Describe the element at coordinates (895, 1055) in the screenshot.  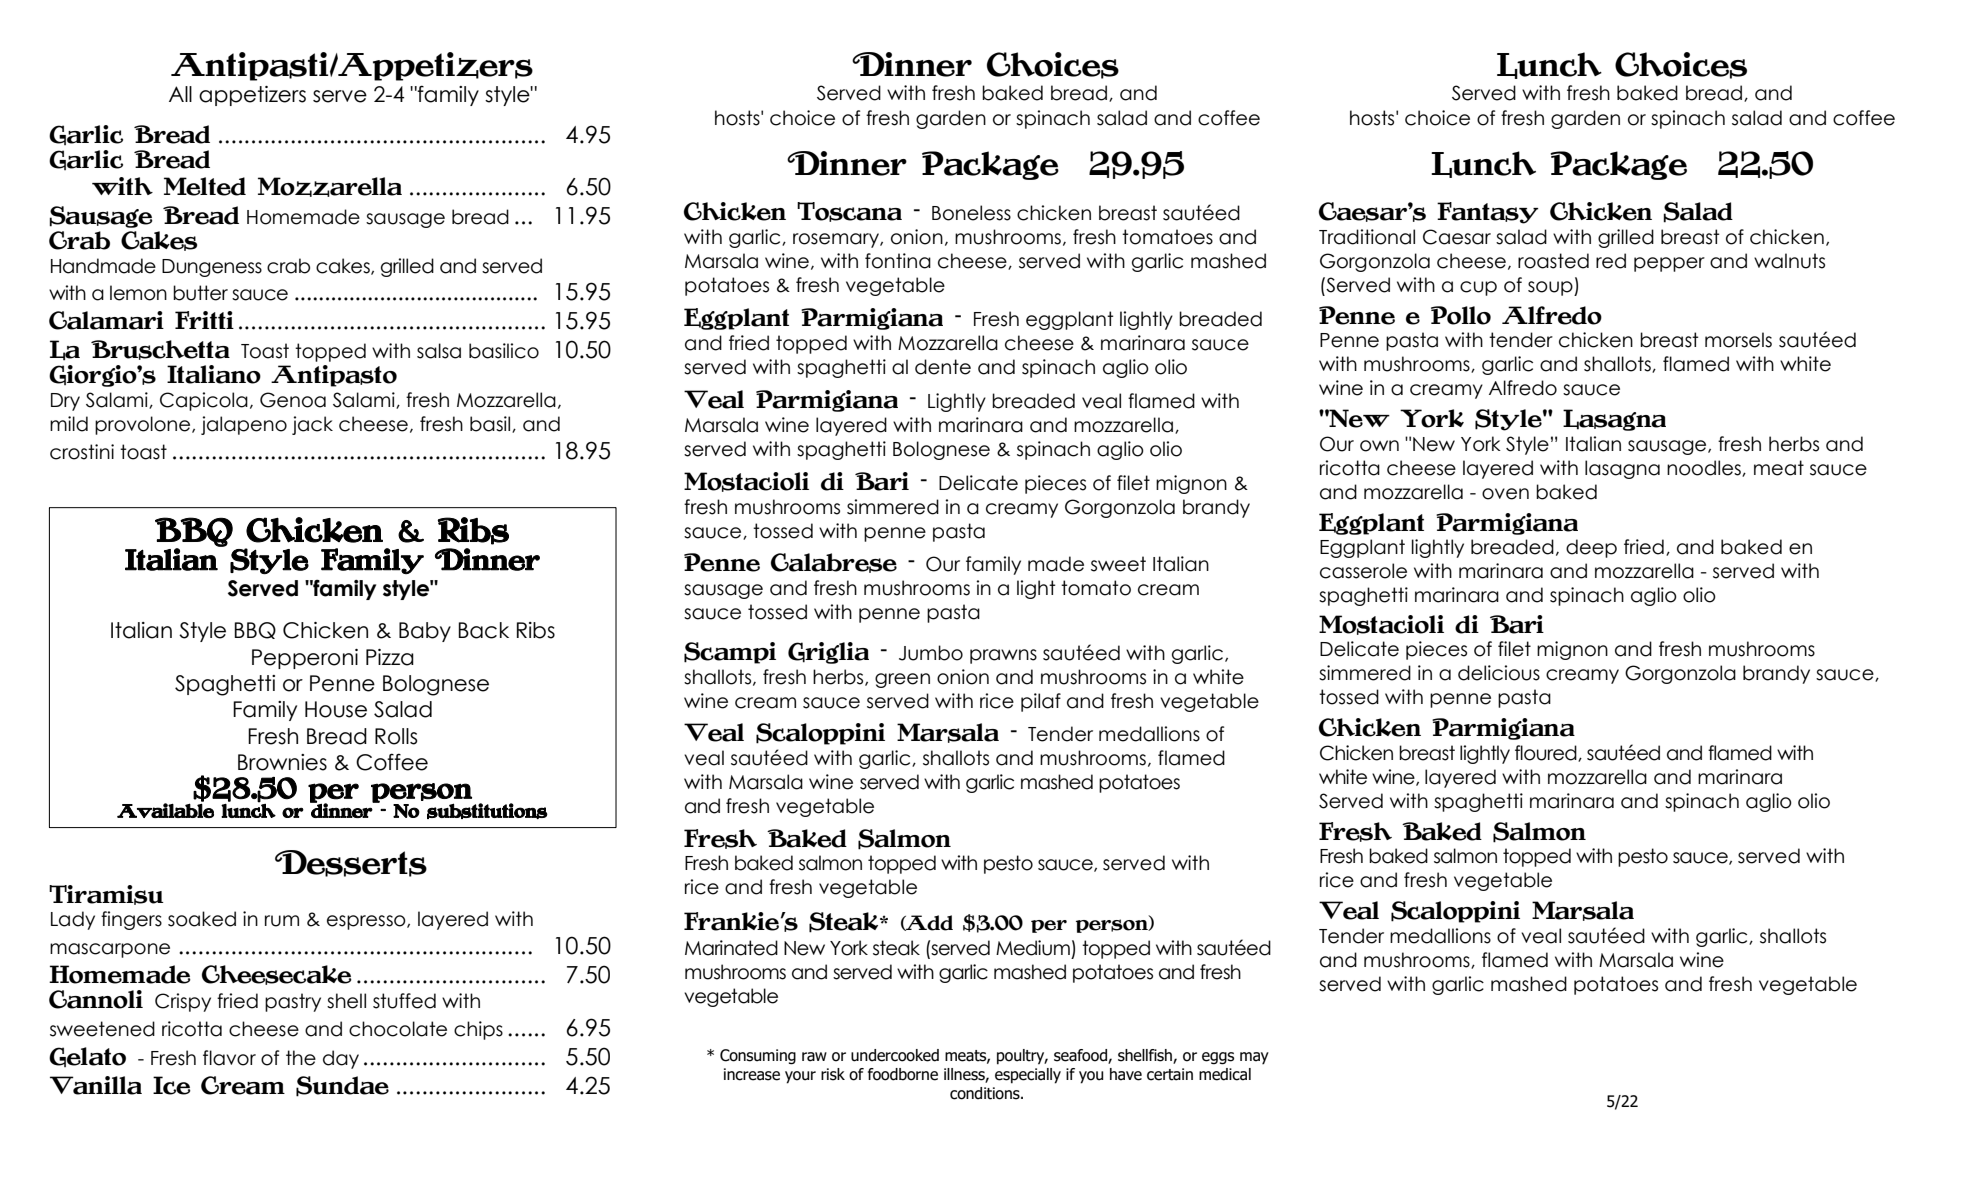
I see `undercooked` at that location.
